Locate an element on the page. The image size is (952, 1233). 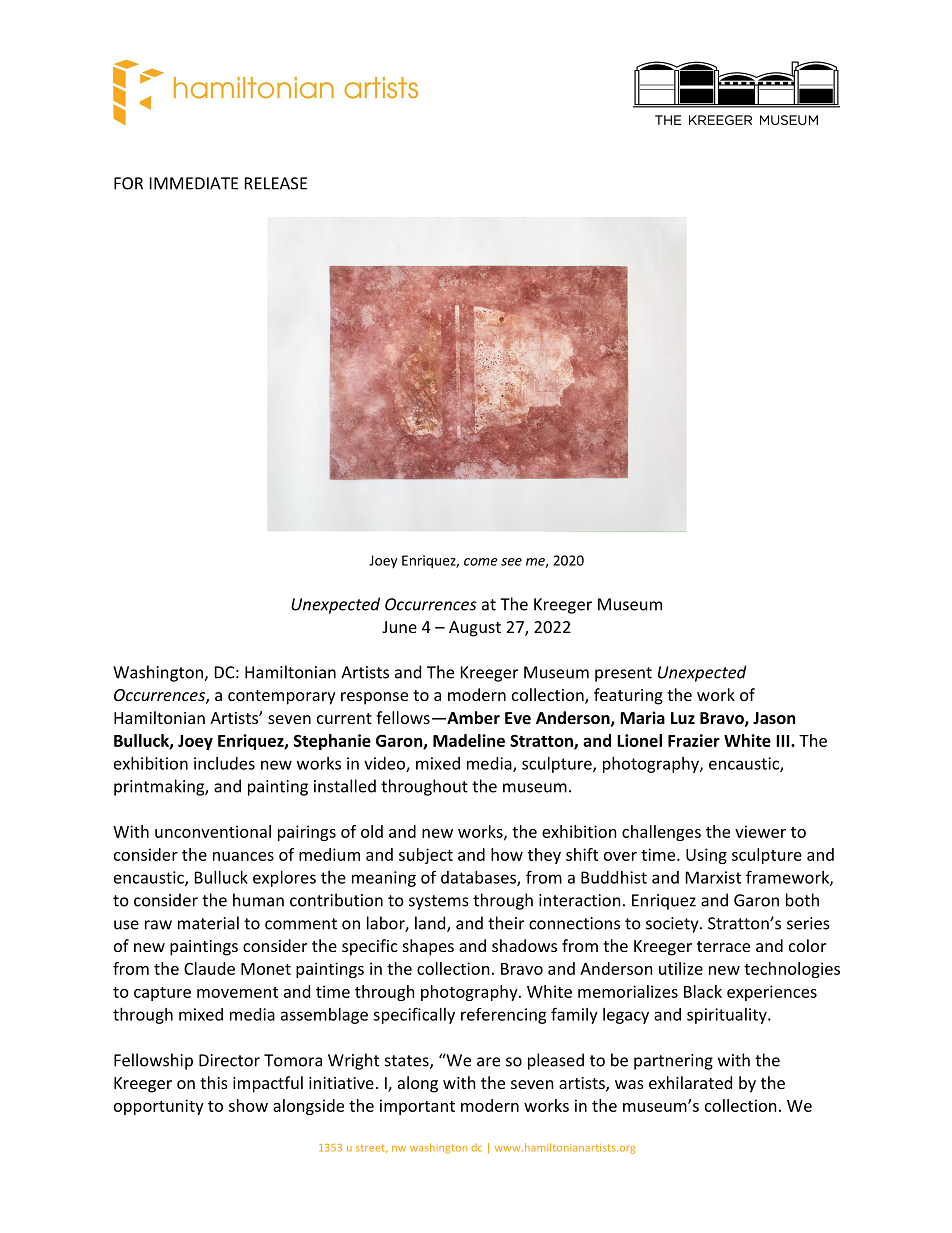
August is located at coordinates (475, 629).
